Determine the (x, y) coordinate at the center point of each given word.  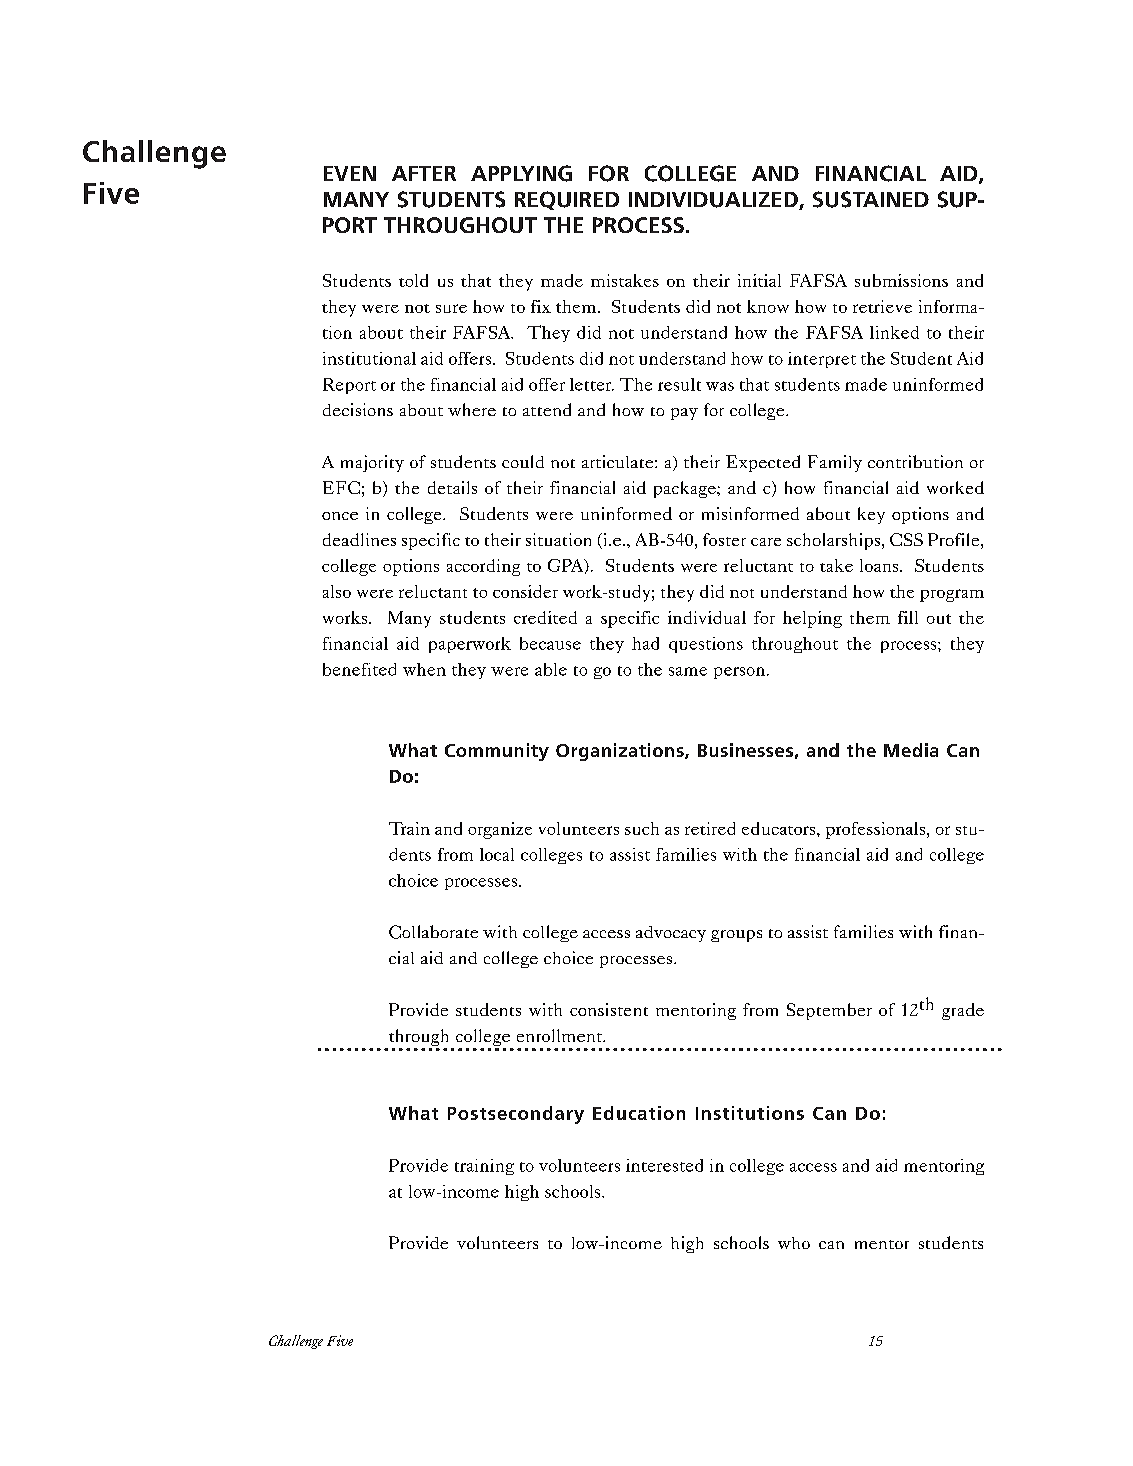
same (688, 671)
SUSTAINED (871, 199)
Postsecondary (516, 1115)
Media (911, 750)
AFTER (424, 173)
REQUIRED (567, 200)
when (424, 669)
